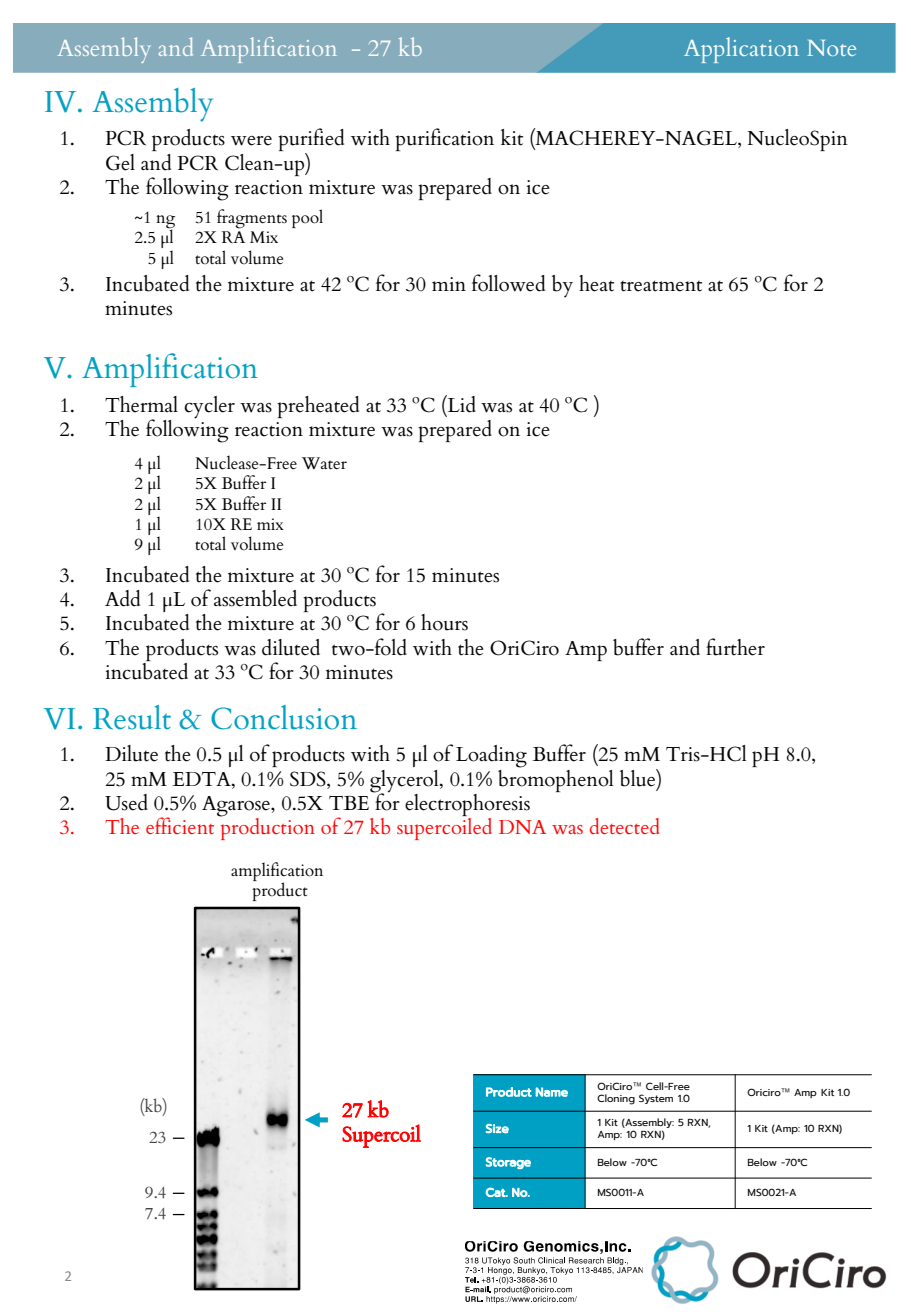 The height and width of the image is (1316, 911). Describe the element at coordinates (741, 50) in the image. I see `Application` at that location.
